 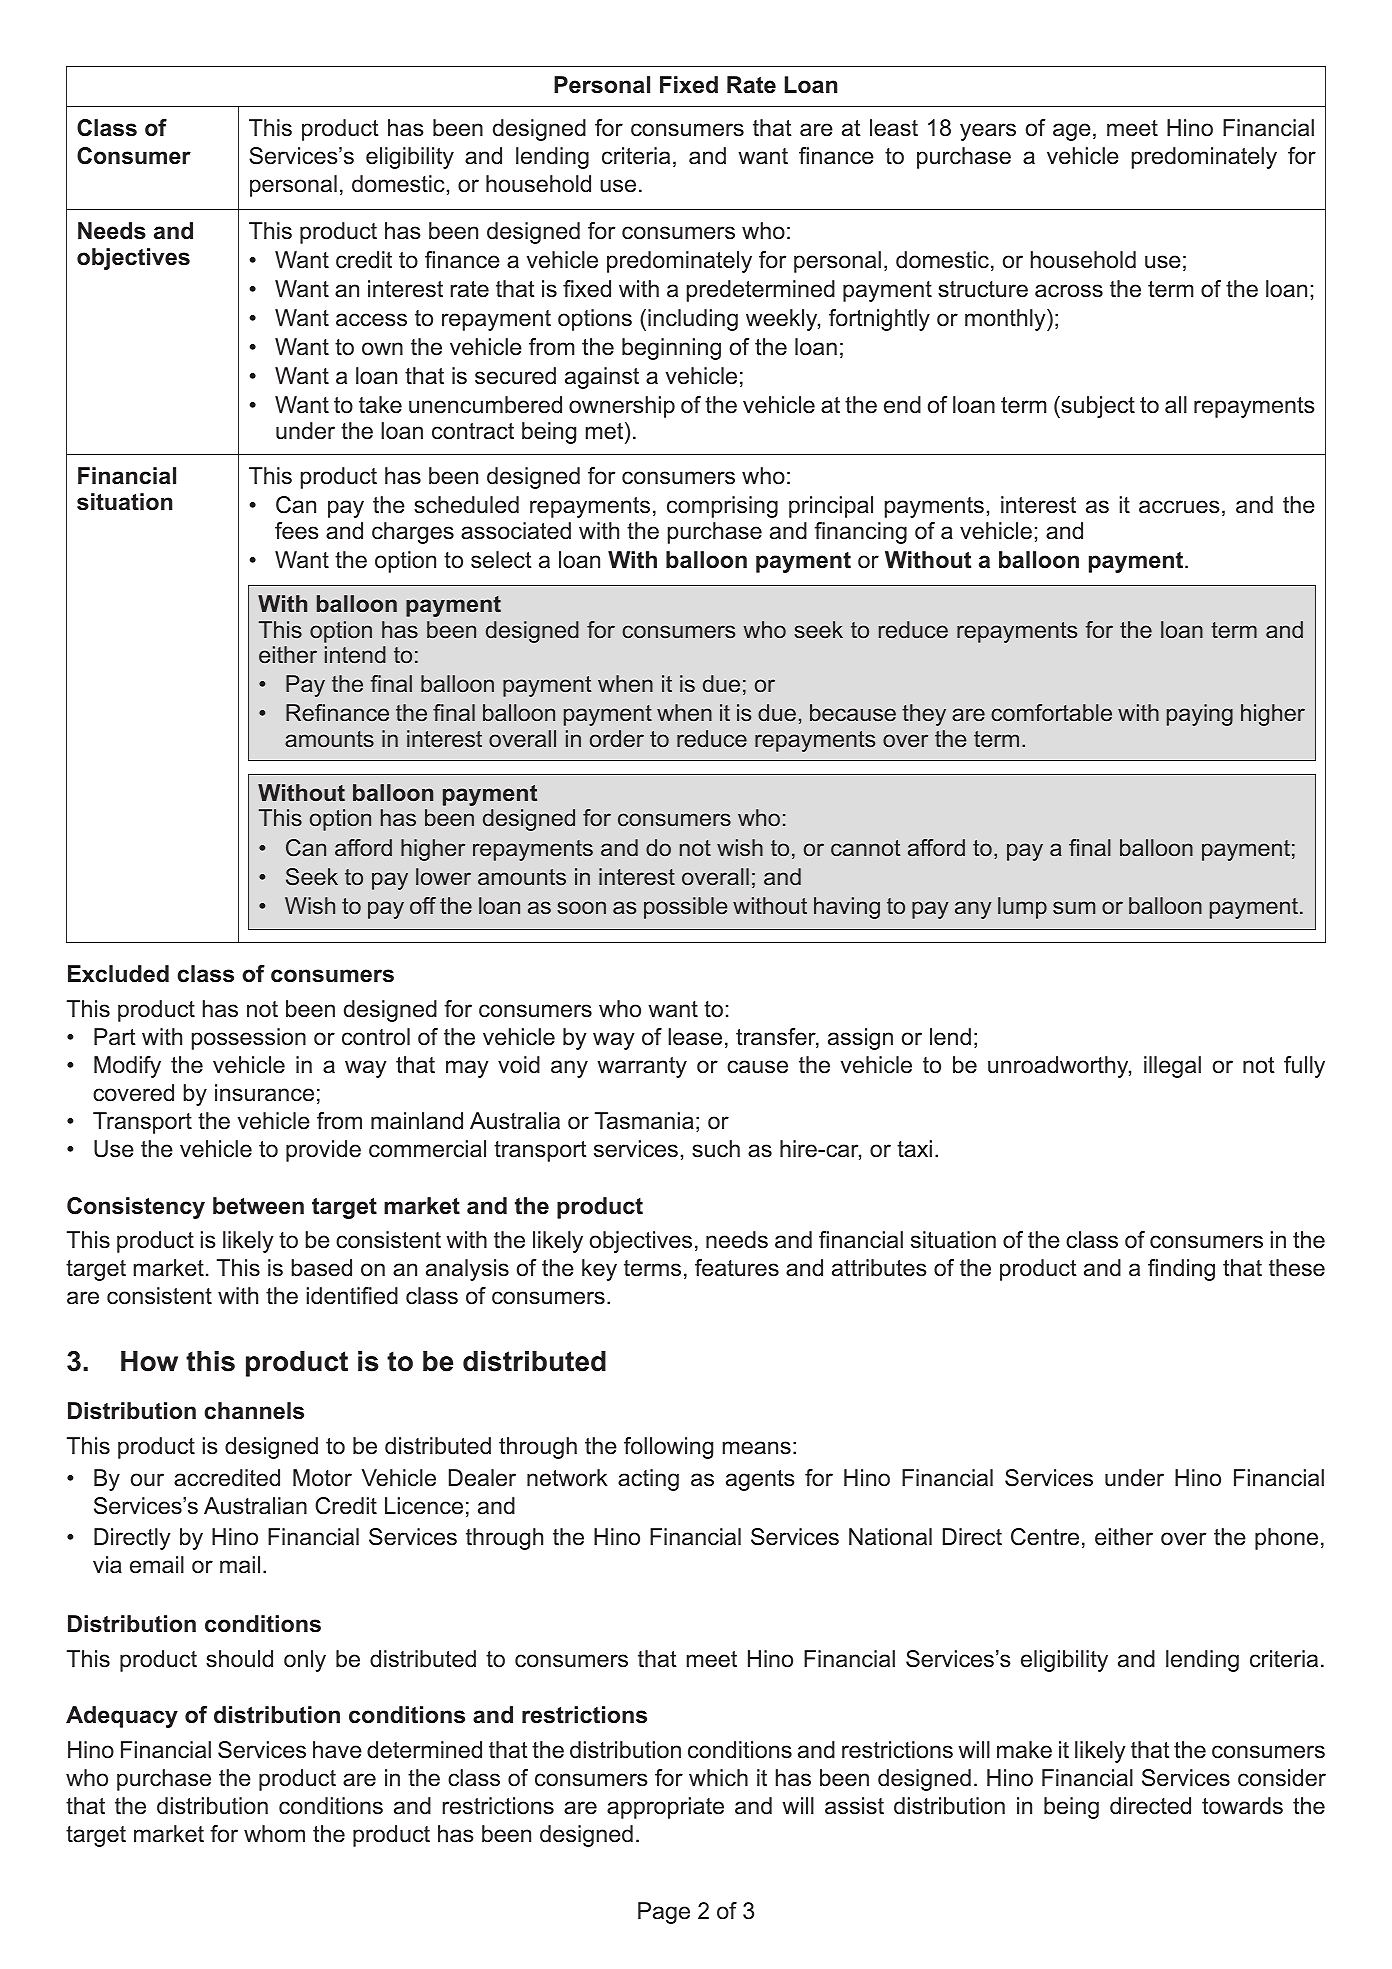 I want to click on fees, so click(x=297, y=531).
